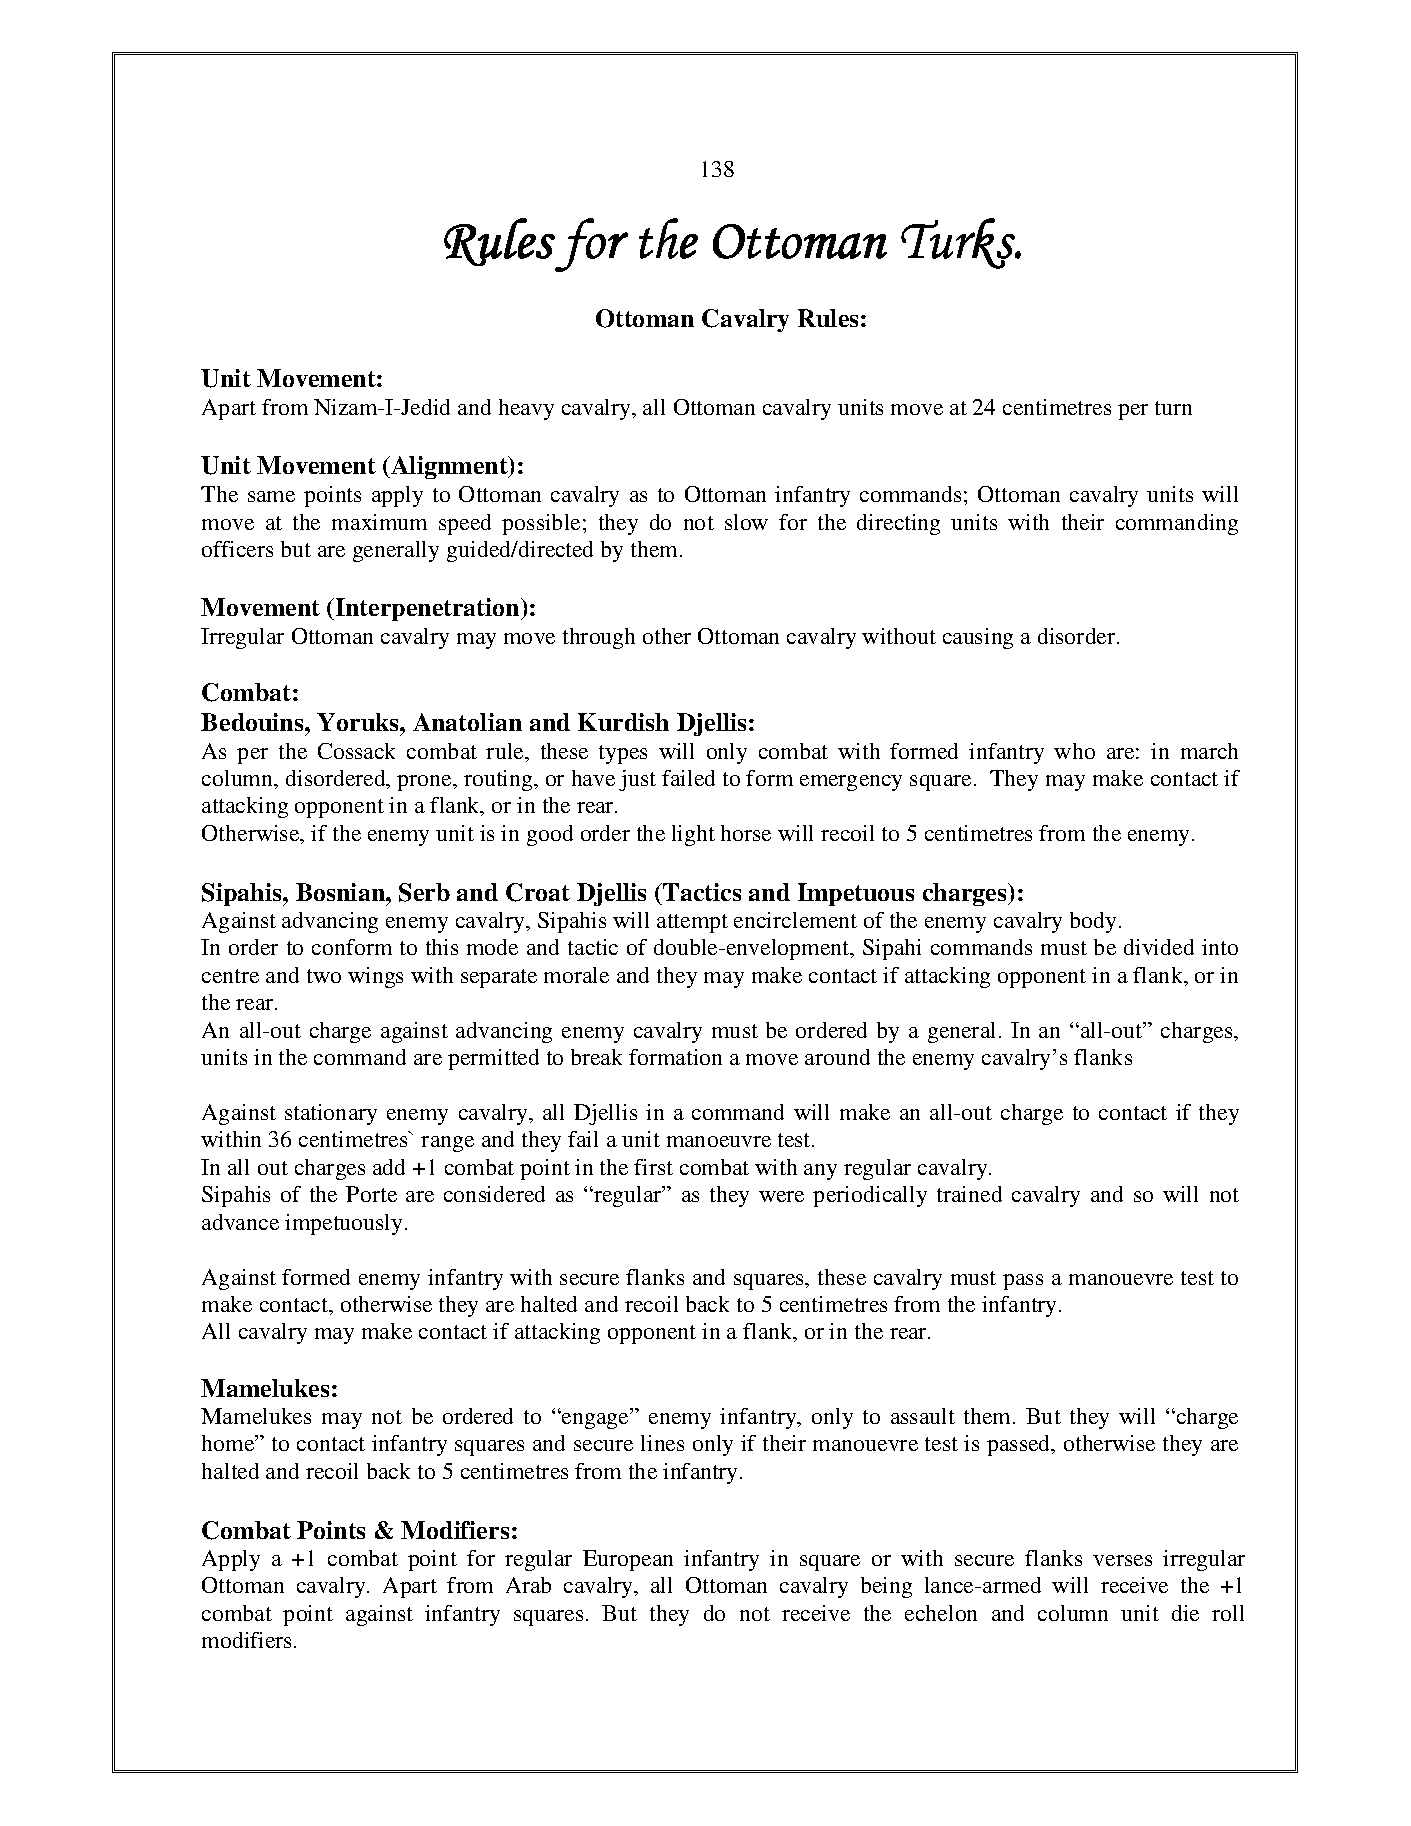 Image resolution: width=1411 pixels, height=1826 pixels. I want to click on around, so click(837, 1057).
